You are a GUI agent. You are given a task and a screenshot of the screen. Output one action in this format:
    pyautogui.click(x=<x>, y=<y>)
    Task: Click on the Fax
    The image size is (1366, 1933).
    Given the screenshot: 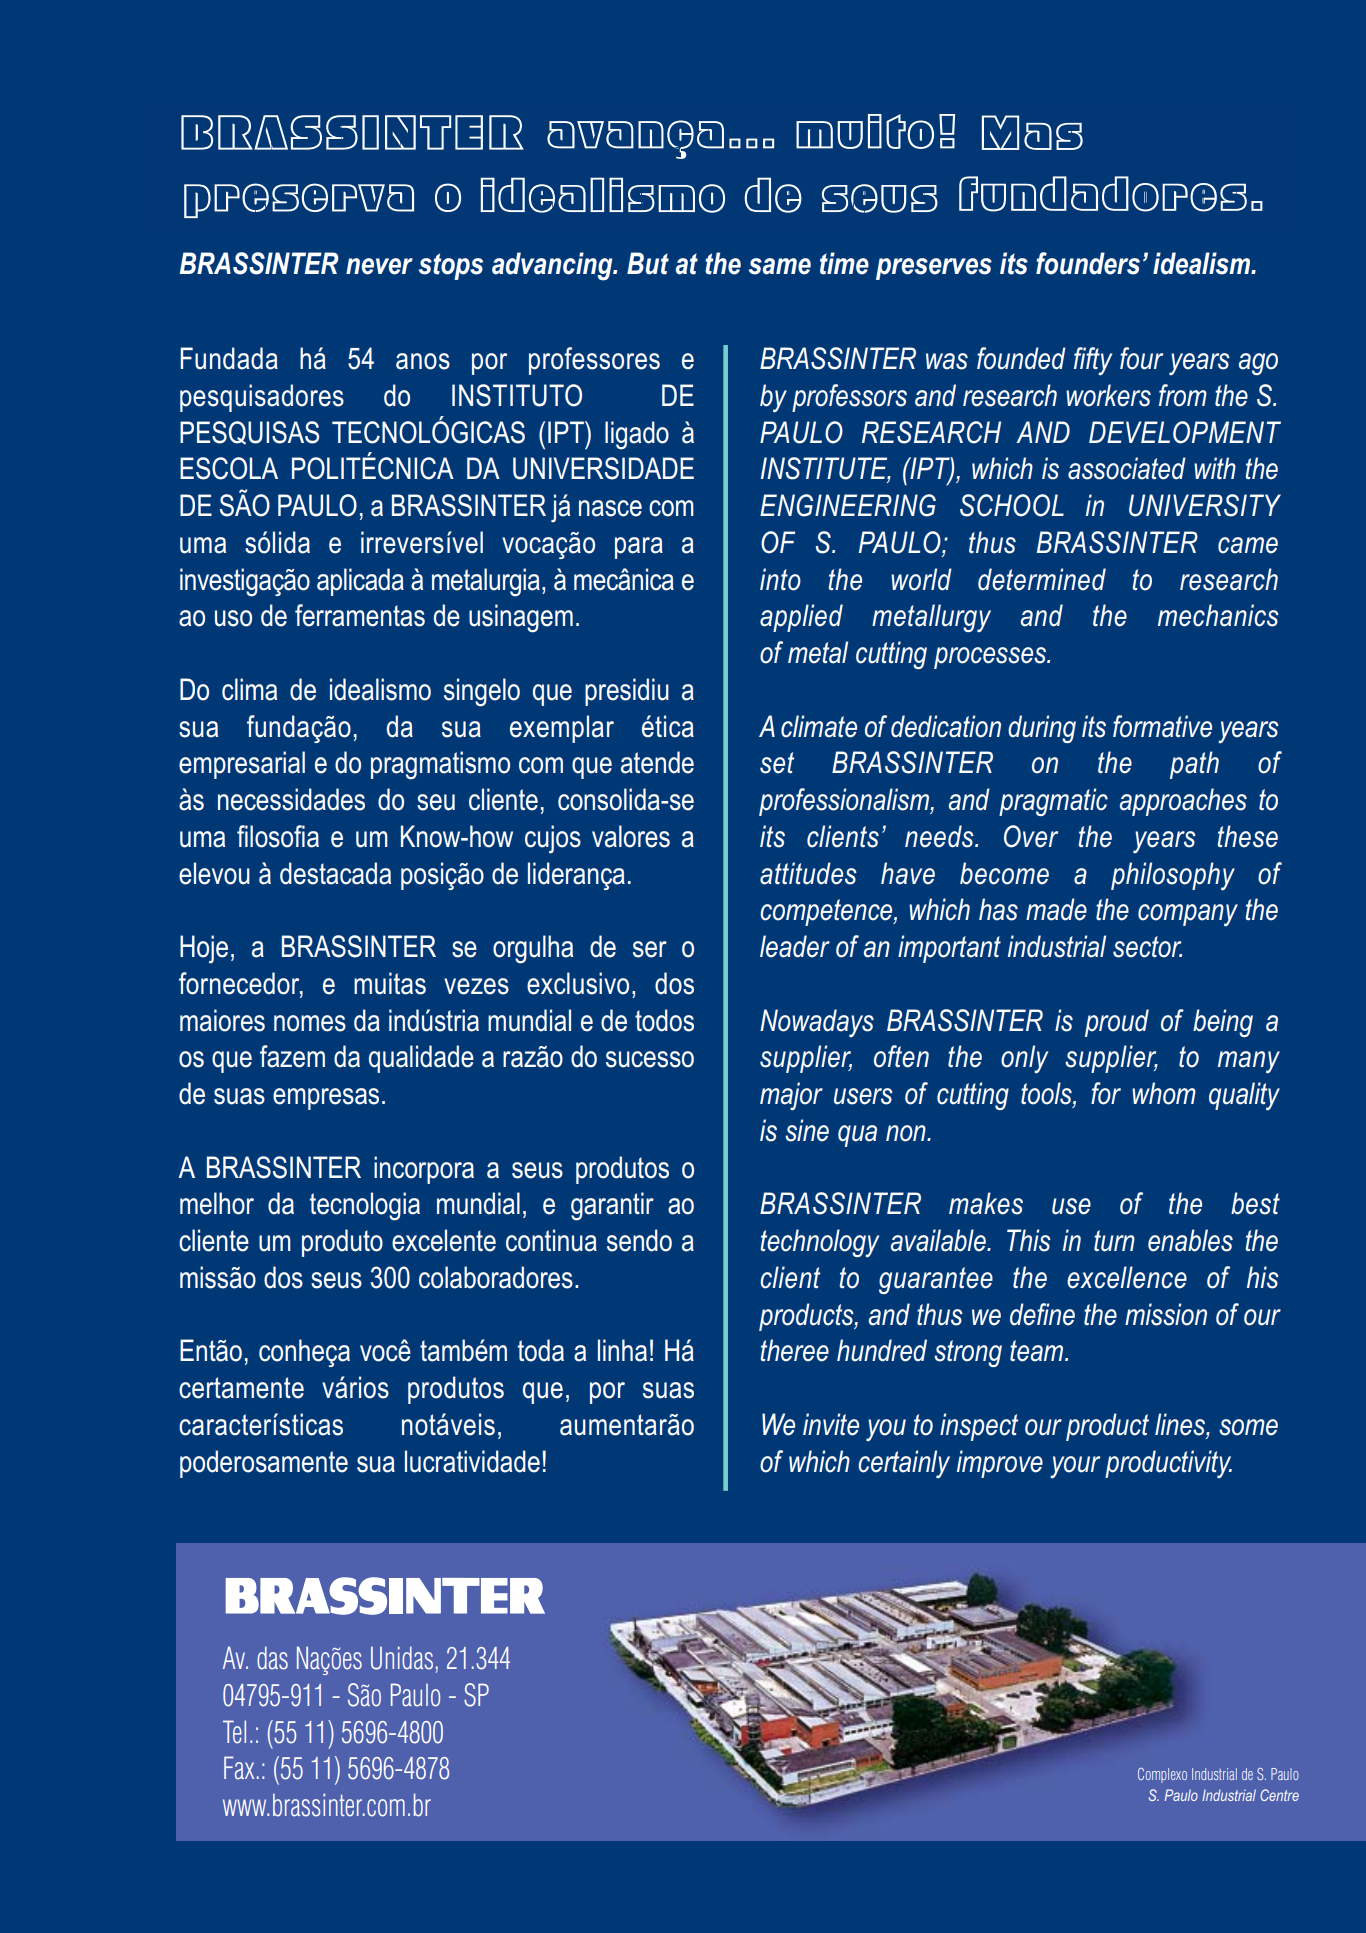 What is the action you would take?
    pyautogui.click(x=239, y=1768)
